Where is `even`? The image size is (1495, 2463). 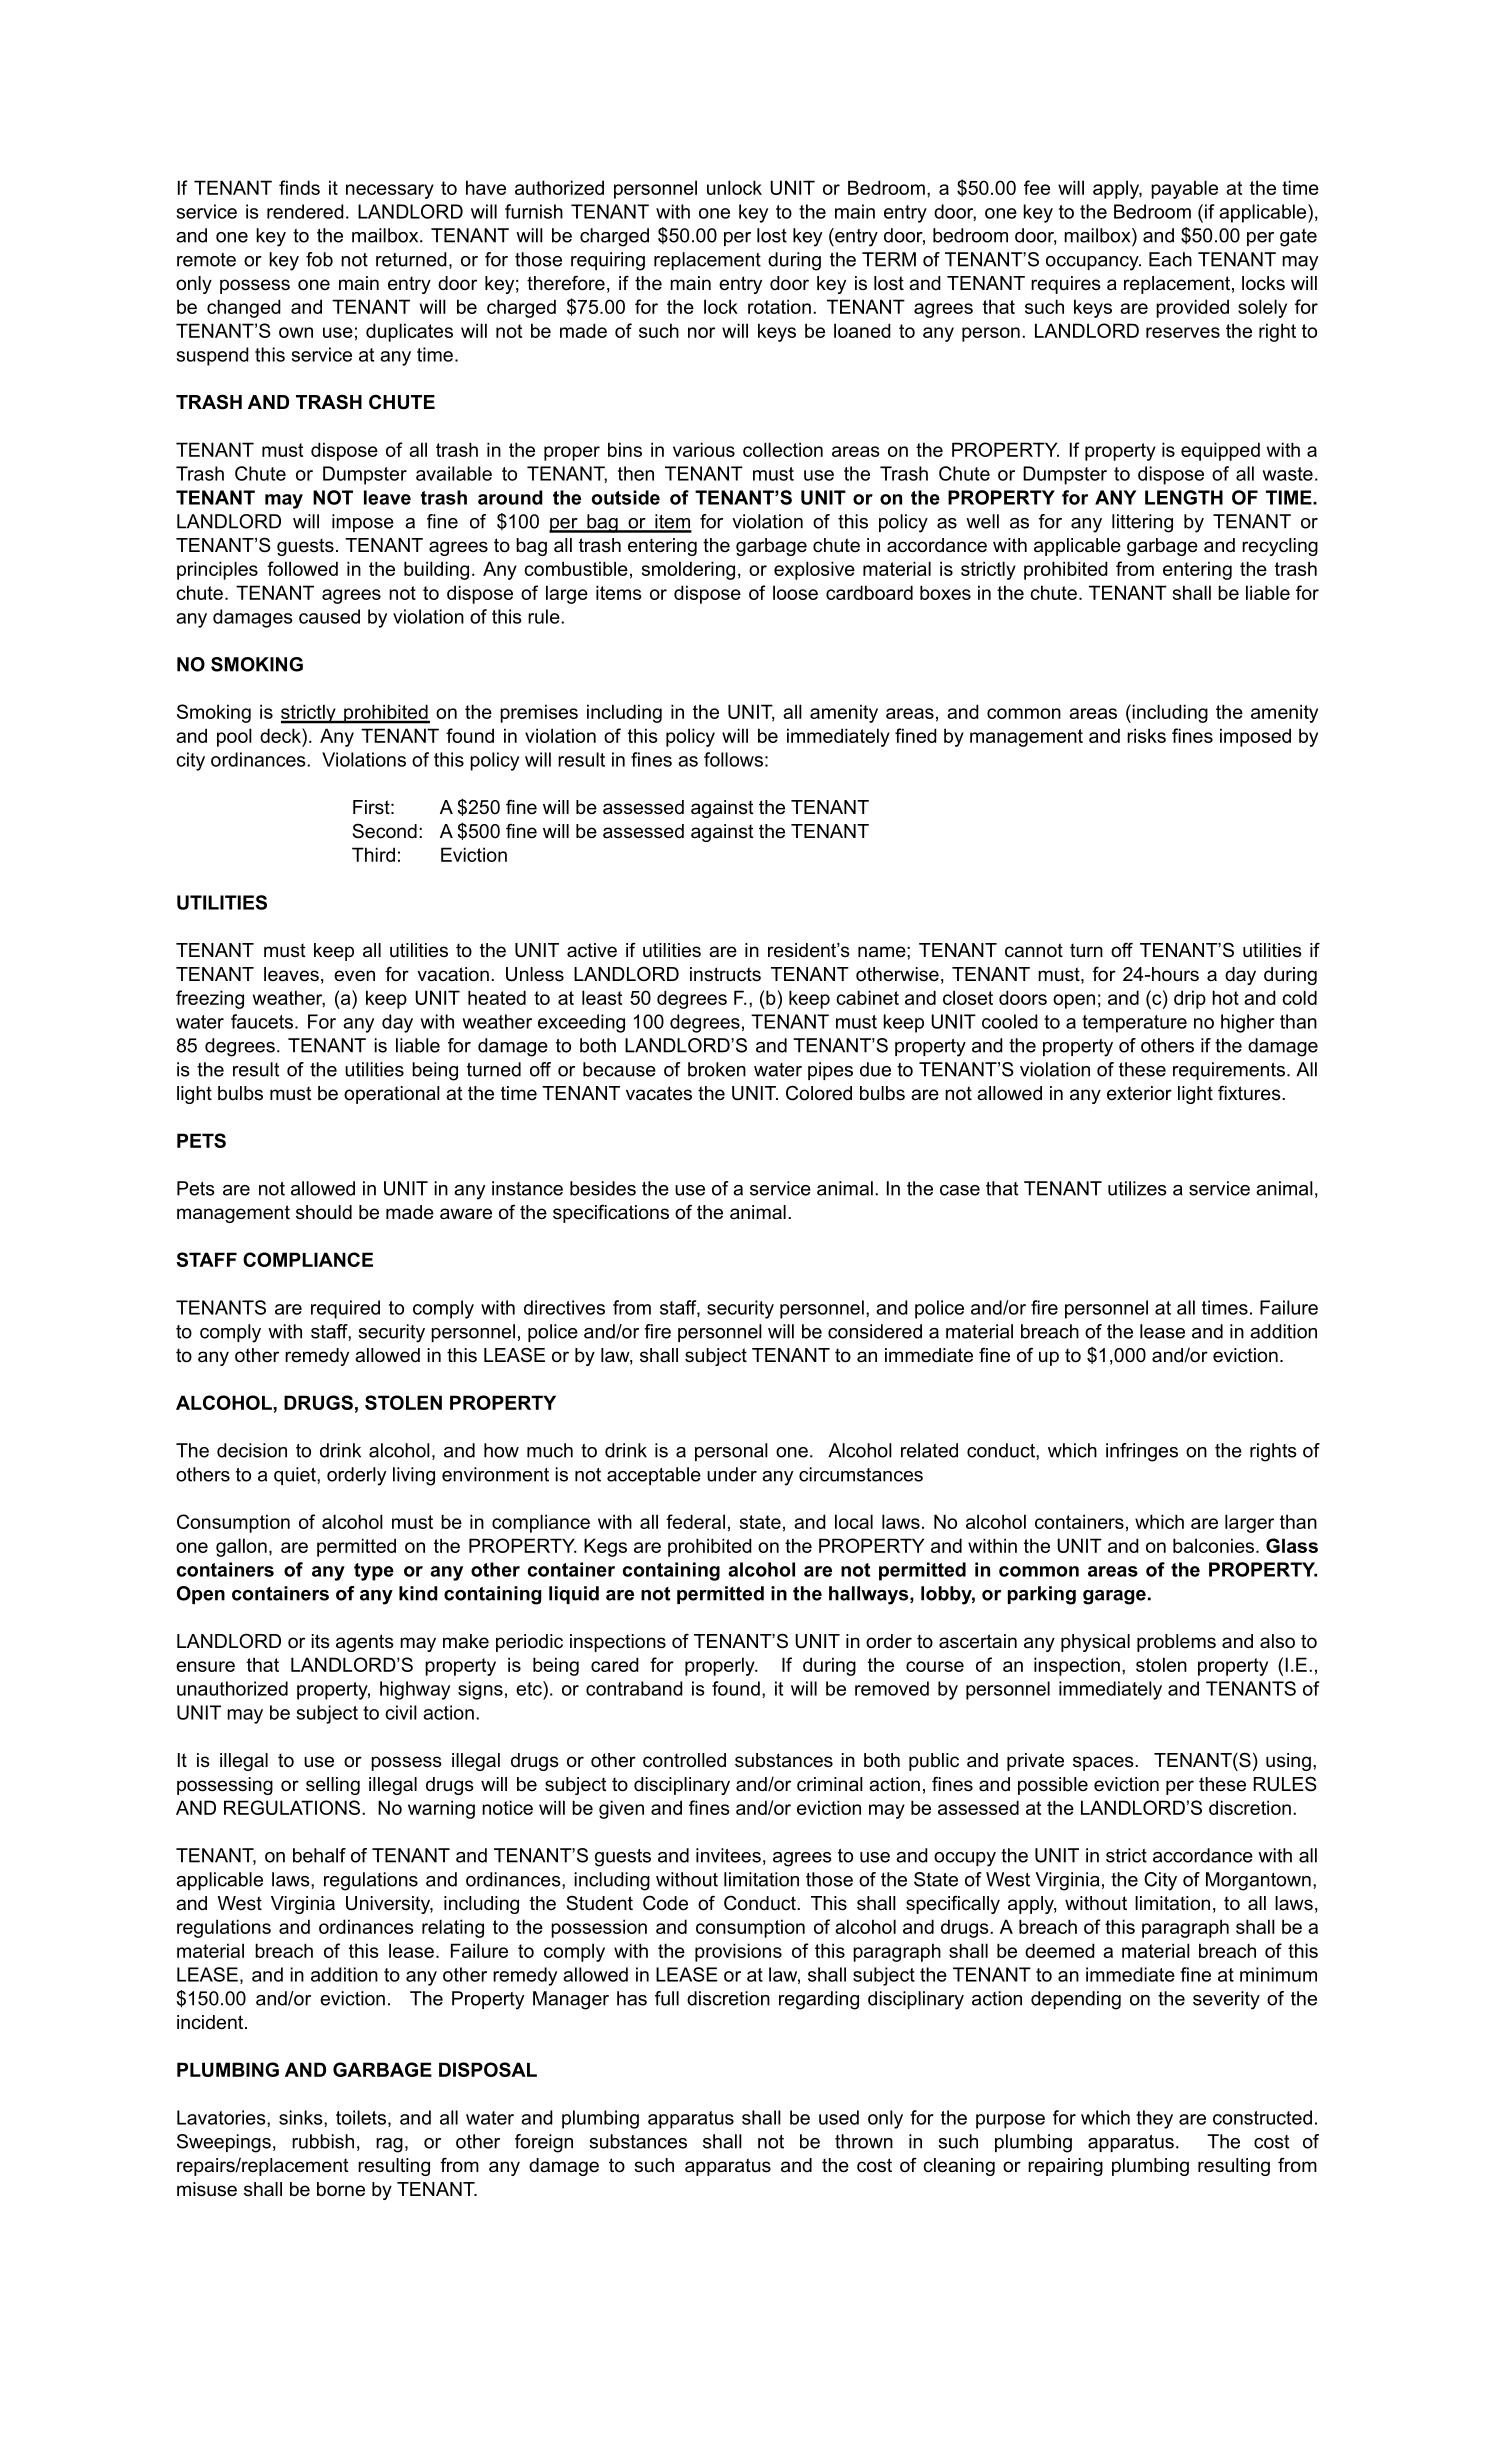 even is located at coordinates (354, 976).
